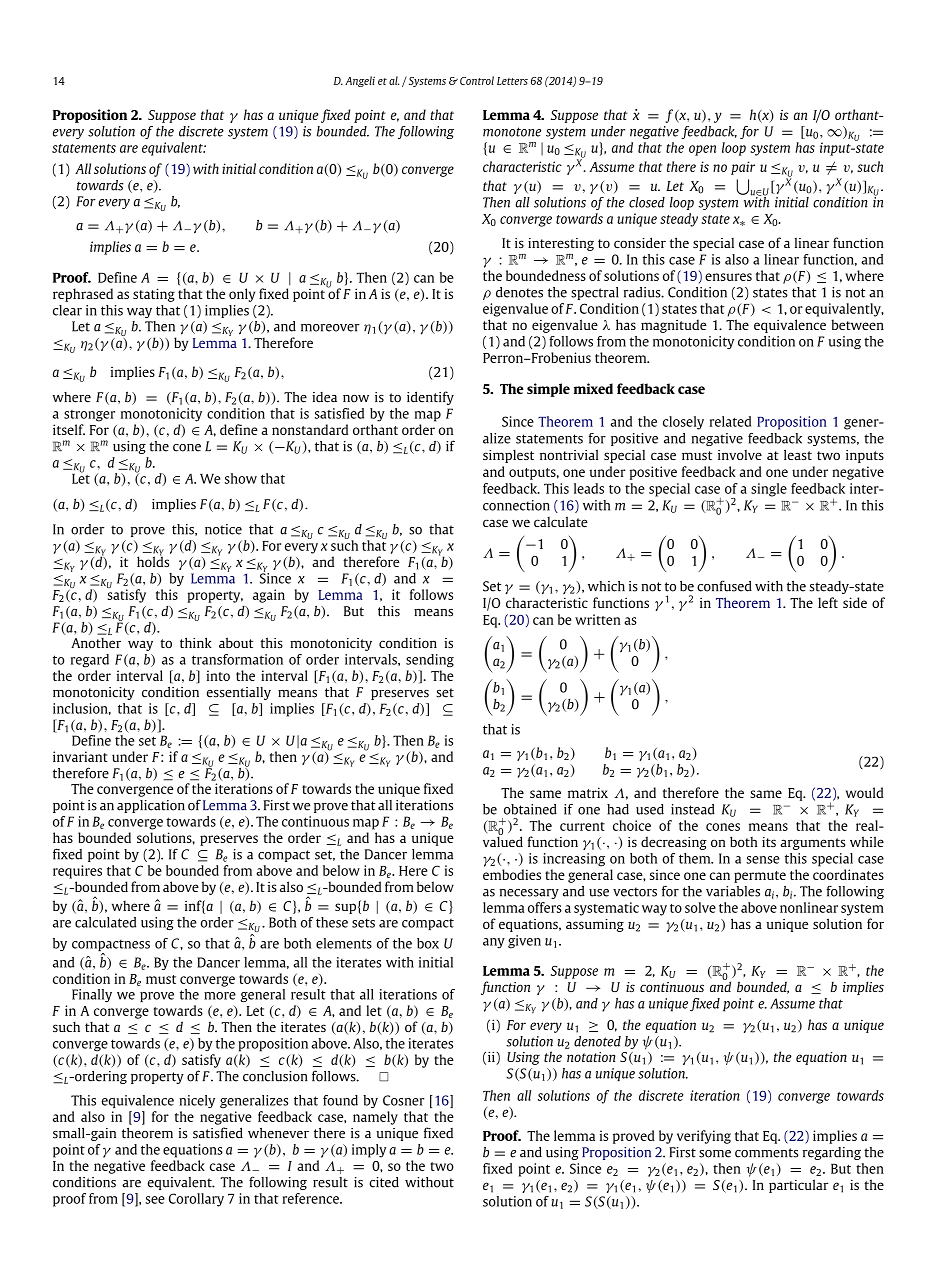 The height and width of the screenshot is (1271, 952). Describe the element at coordinates (196, 642) in the screenshot. I see `think` at that location.
